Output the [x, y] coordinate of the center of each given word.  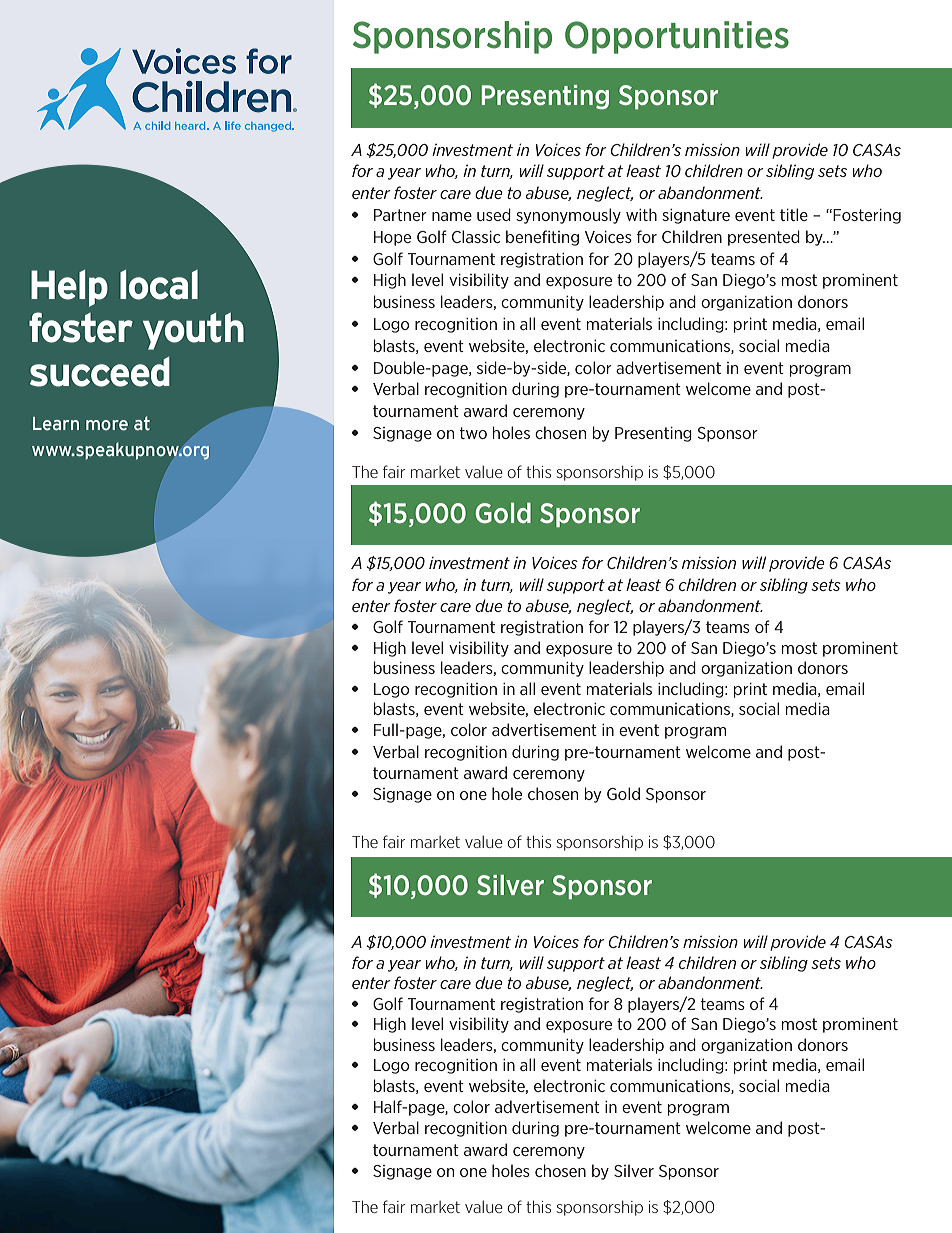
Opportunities [677, 37]
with [641, 214]
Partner [400, 215]
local [159, 285]
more [107, 425]
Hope [392, 238]
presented [764, 238]
